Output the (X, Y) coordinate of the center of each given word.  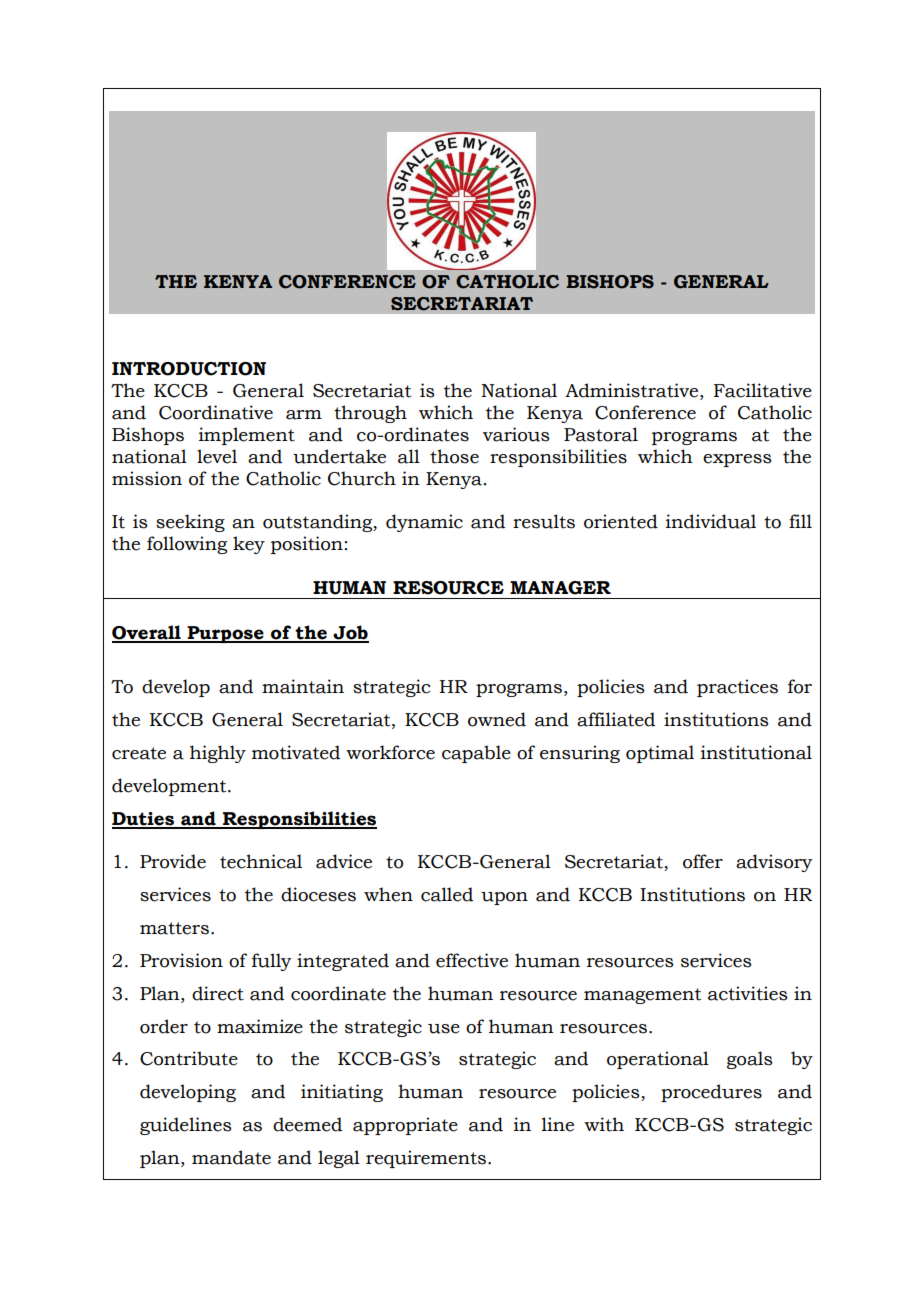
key (249, 545)
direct (218, 993)
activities (748, 993)
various (516, 434)
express (737, 460)
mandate (231, 1157)
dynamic (424, 523)
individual (711, 521)
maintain (303, 686)
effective (472, 960)
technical (261, 861)
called (447, 894)
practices (737, 688)
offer (703, 861)
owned (497, 719)
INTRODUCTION (189, 369)
